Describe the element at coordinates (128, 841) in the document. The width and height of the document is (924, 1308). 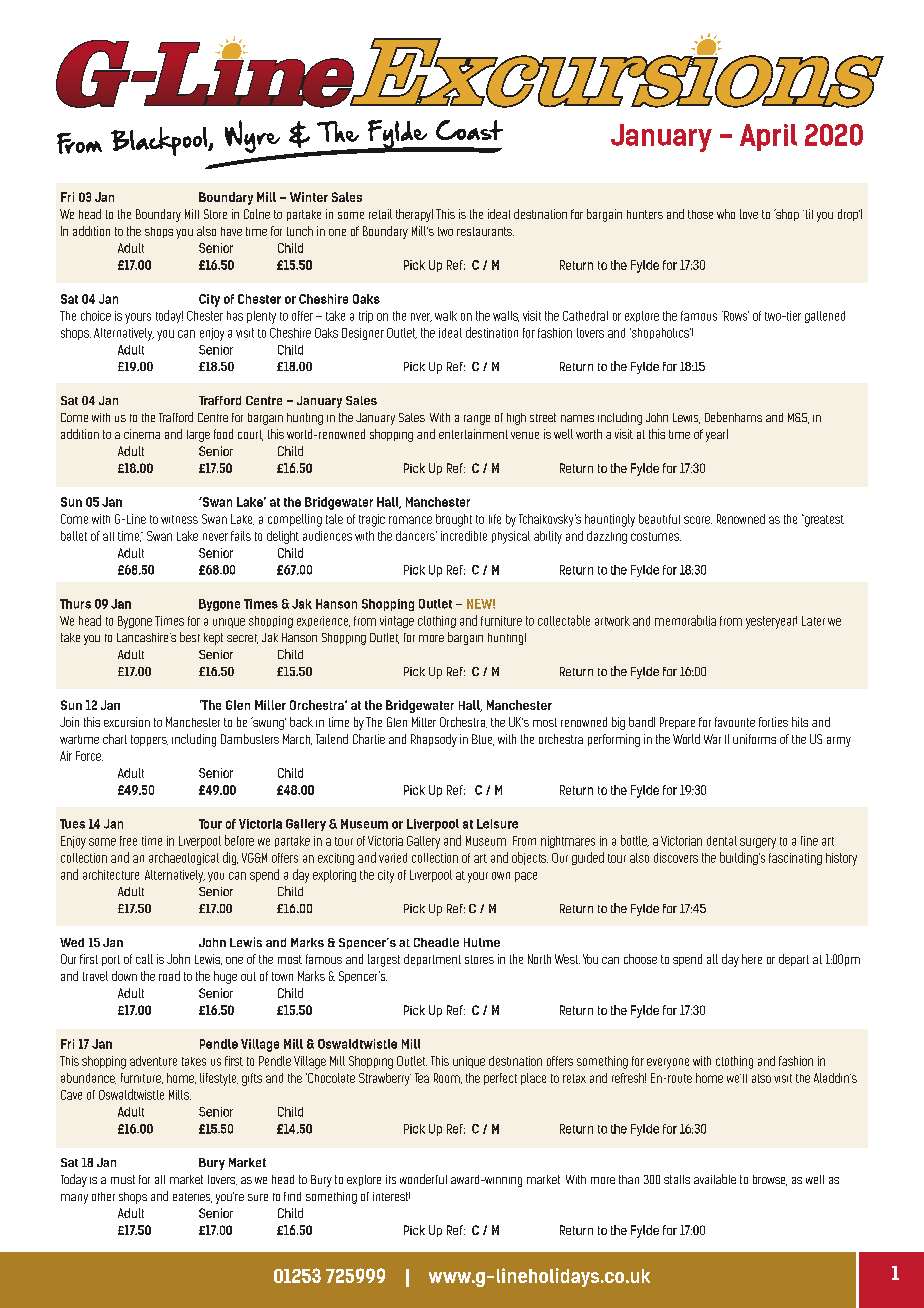
I see `free` at that location.
